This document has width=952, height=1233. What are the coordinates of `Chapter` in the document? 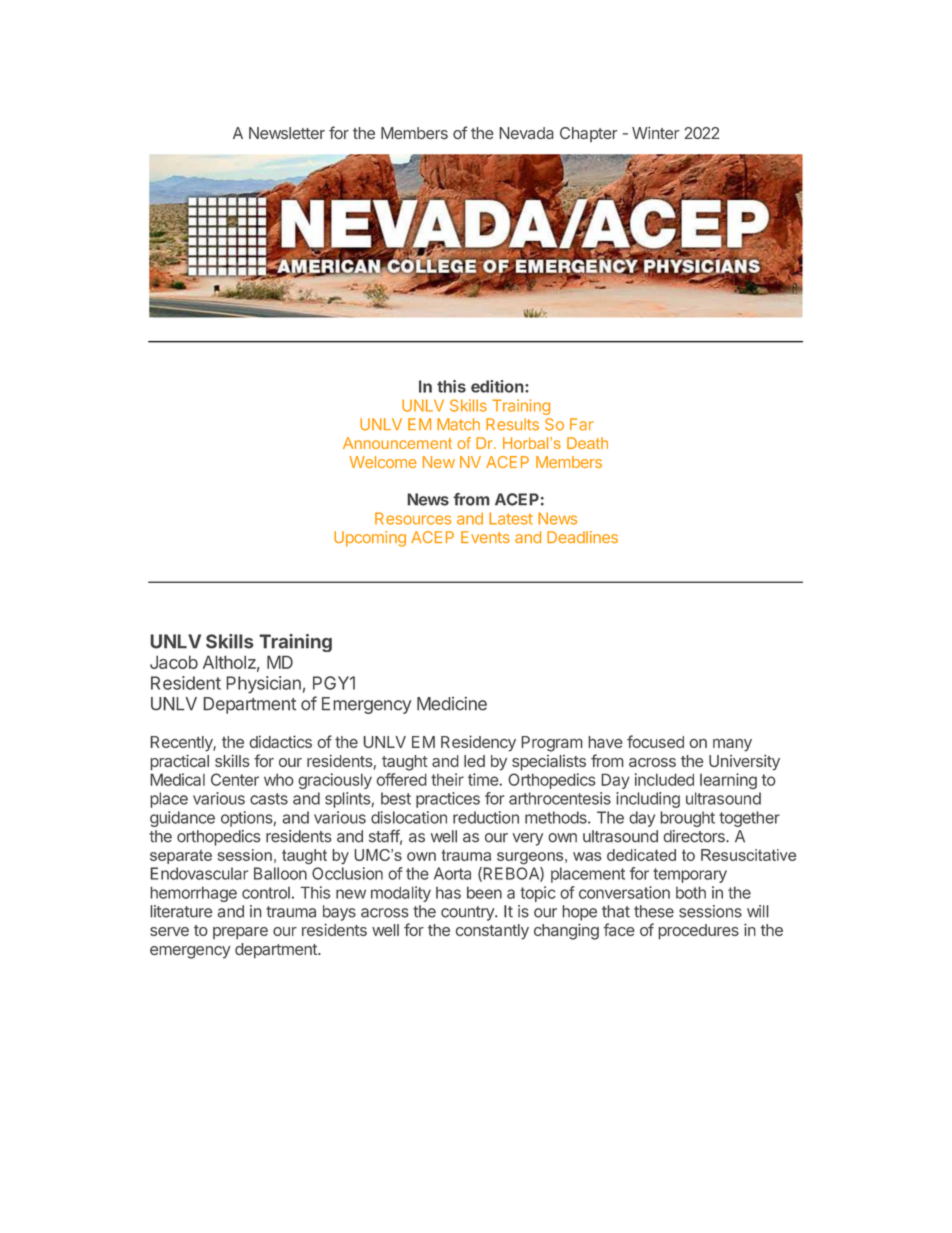 It's located at (588, 134).
